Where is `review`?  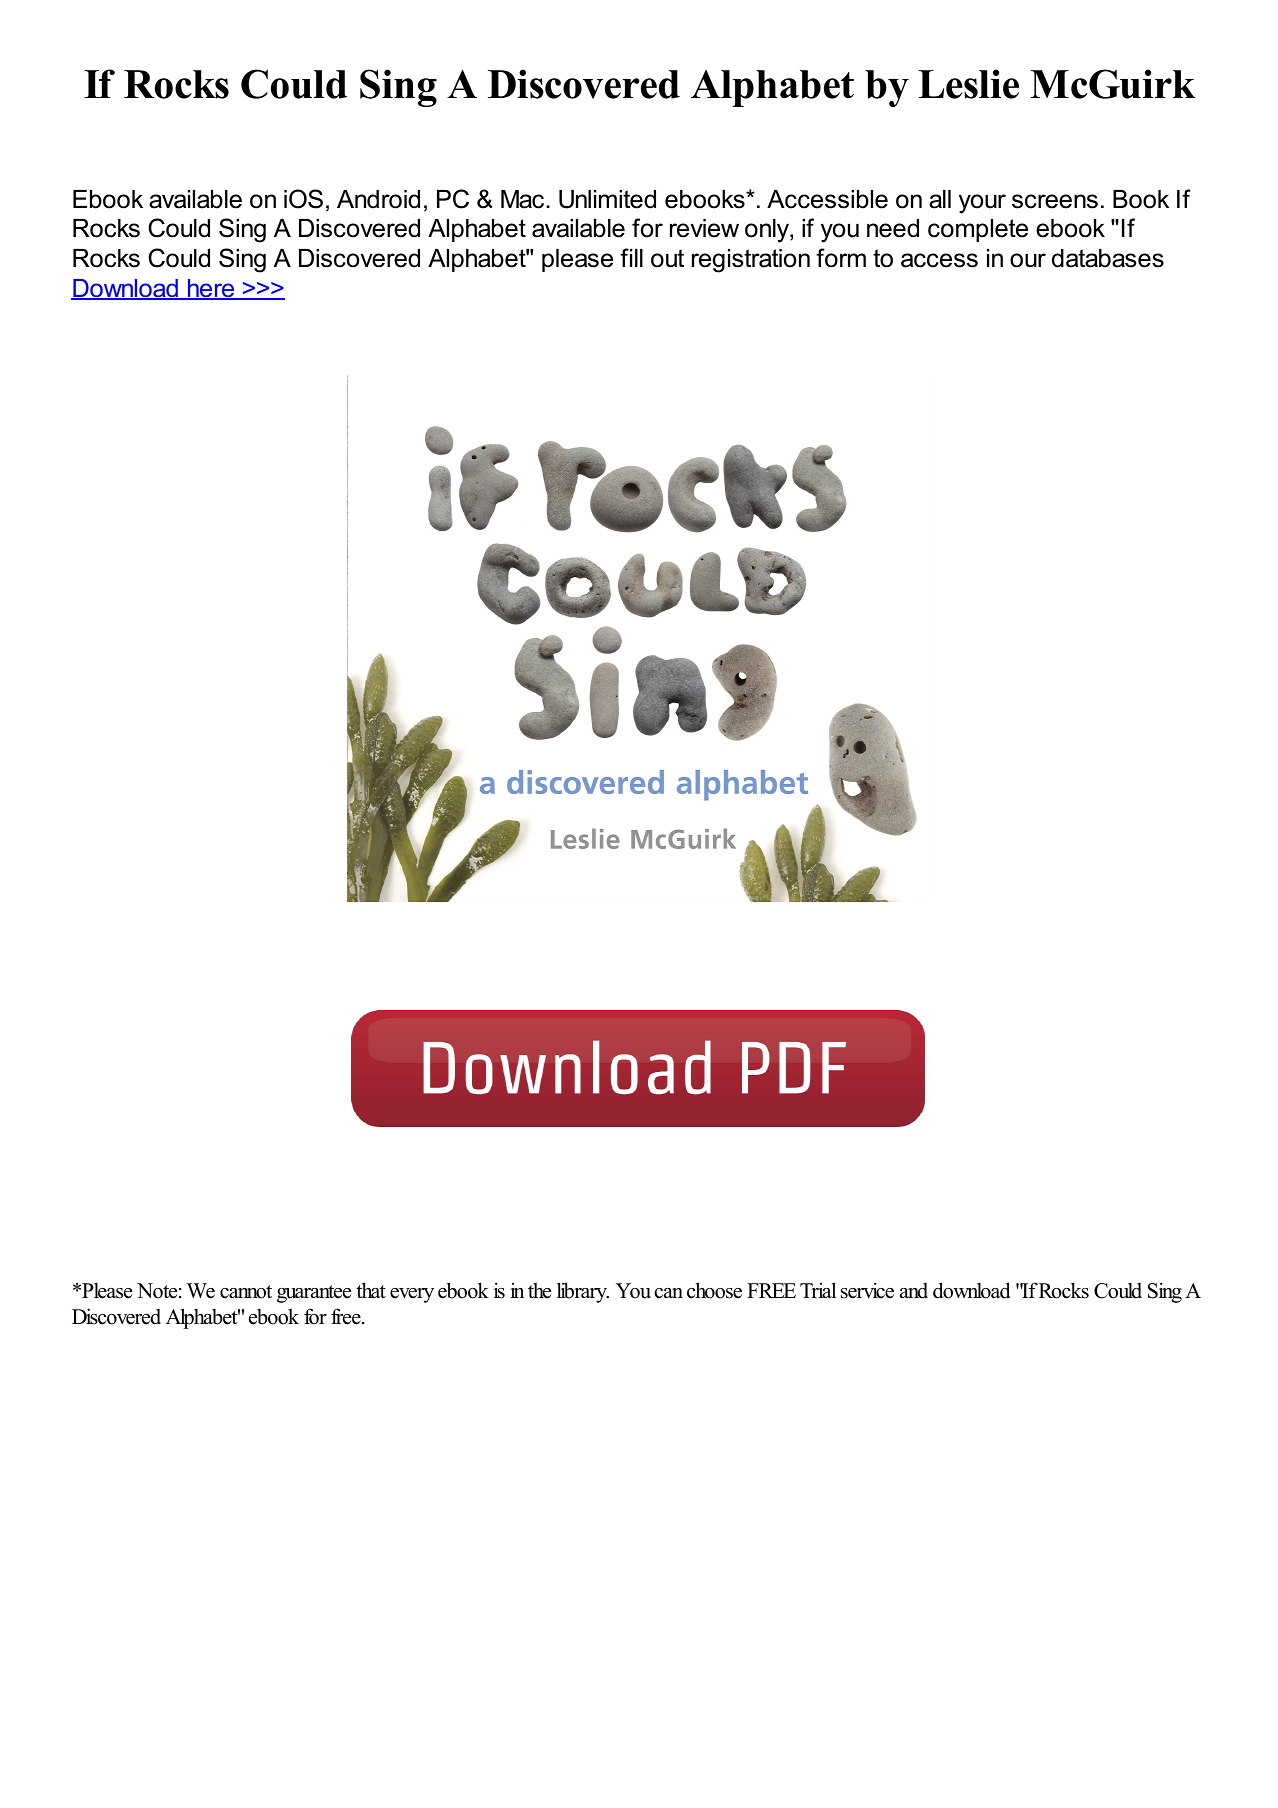
review is located at coordinates (704, 228).
